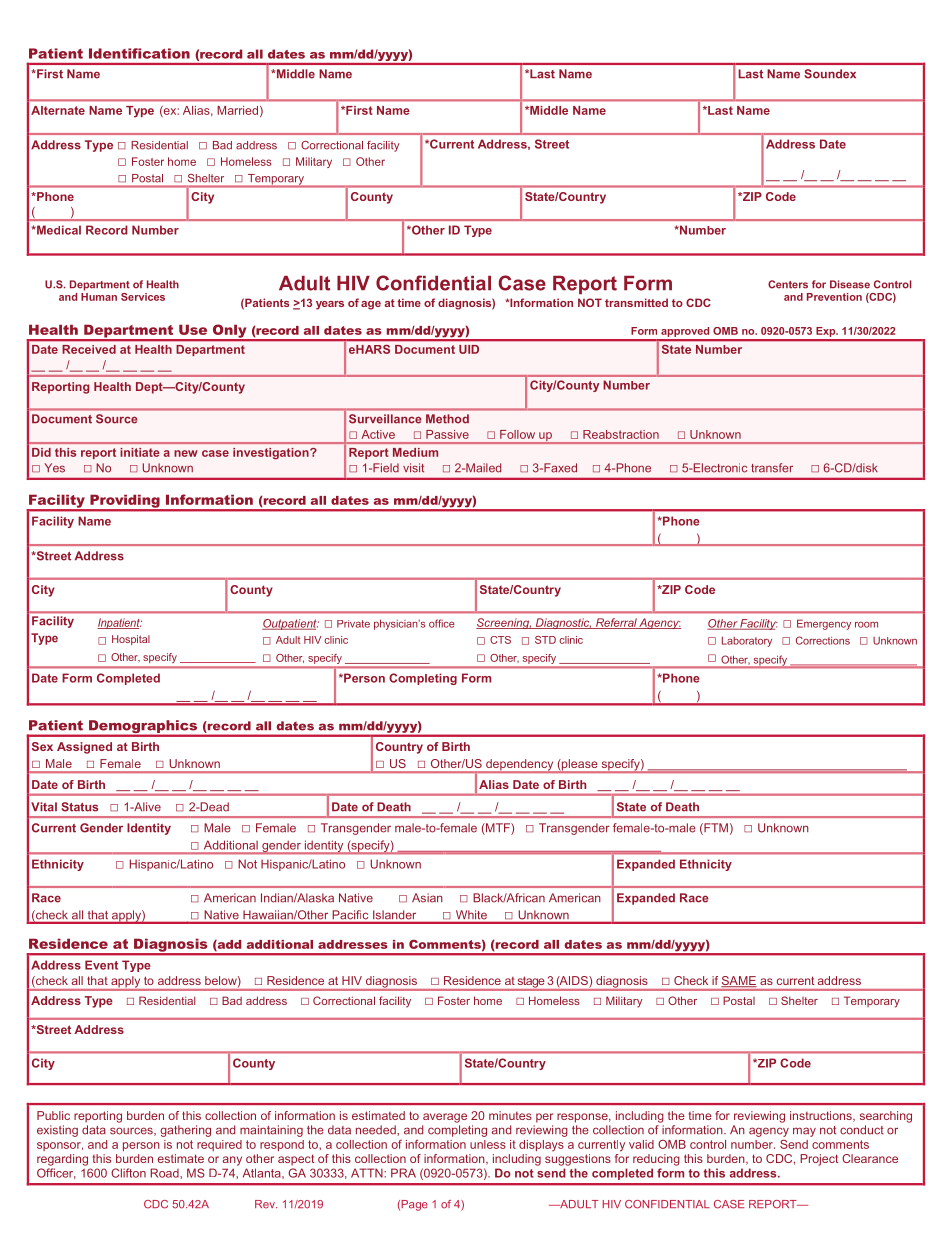  Describe the element at coordinates (788, 284) in the screenshot. I see `Centers` at that location.
